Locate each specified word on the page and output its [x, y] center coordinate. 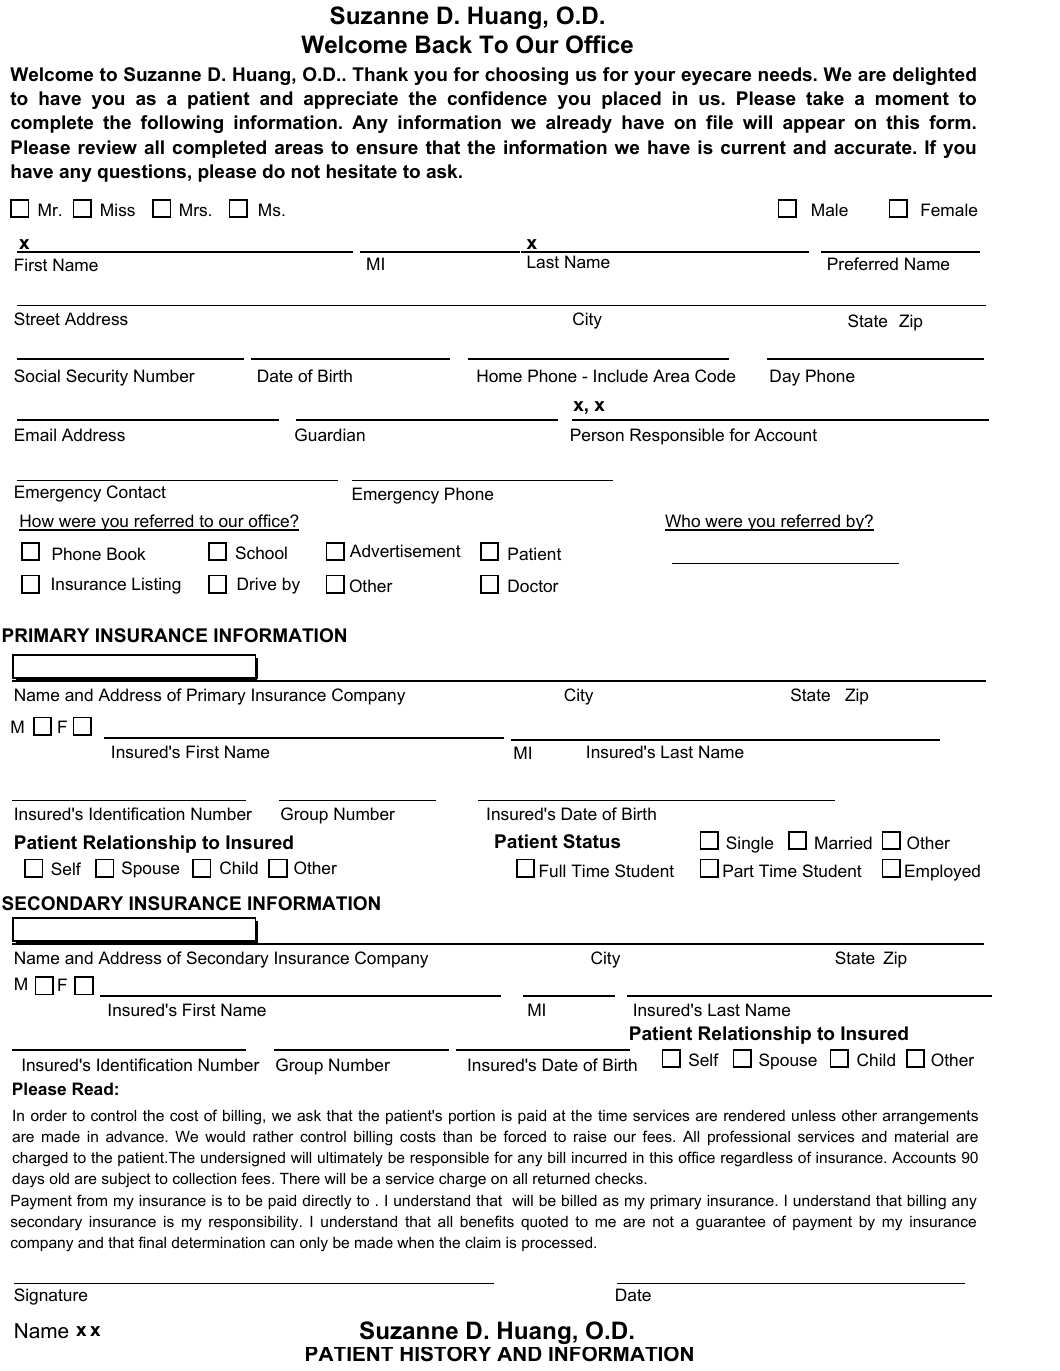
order [49, 1115]
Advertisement [405, 550]
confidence [497, 98]
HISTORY [445, 1354]
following [181, 124]
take [825, 98]
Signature [50, 1296]
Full [552, 870]
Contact [136, 491]
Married [843, 842]
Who [684, 522]
